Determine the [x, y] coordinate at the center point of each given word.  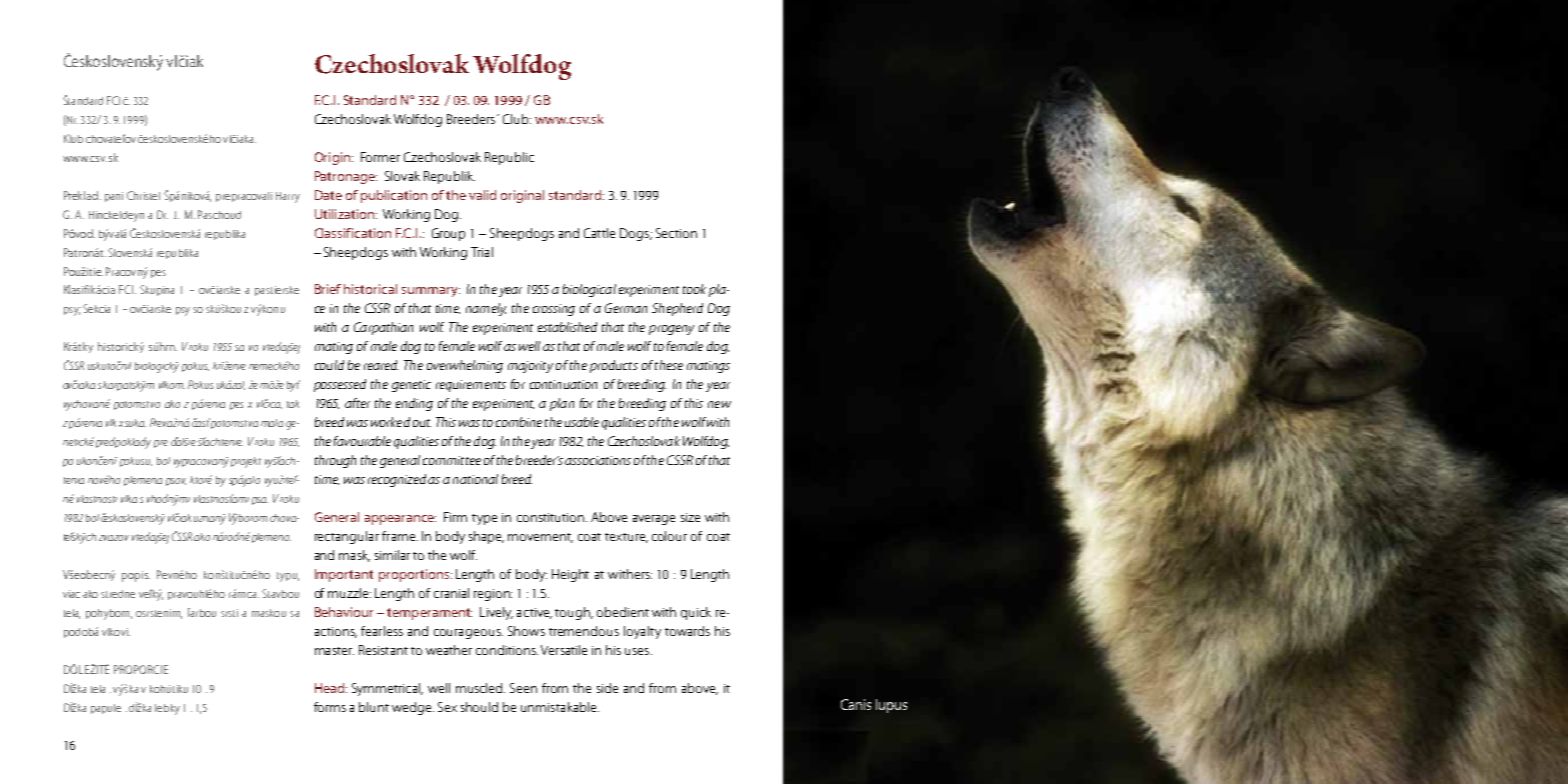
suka [135, 423]
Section [676, 233]
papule [106, 709]
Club [517, 119]
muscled [480, 688]
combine [519, 422]
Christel [143, 195]
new [719, 404]
